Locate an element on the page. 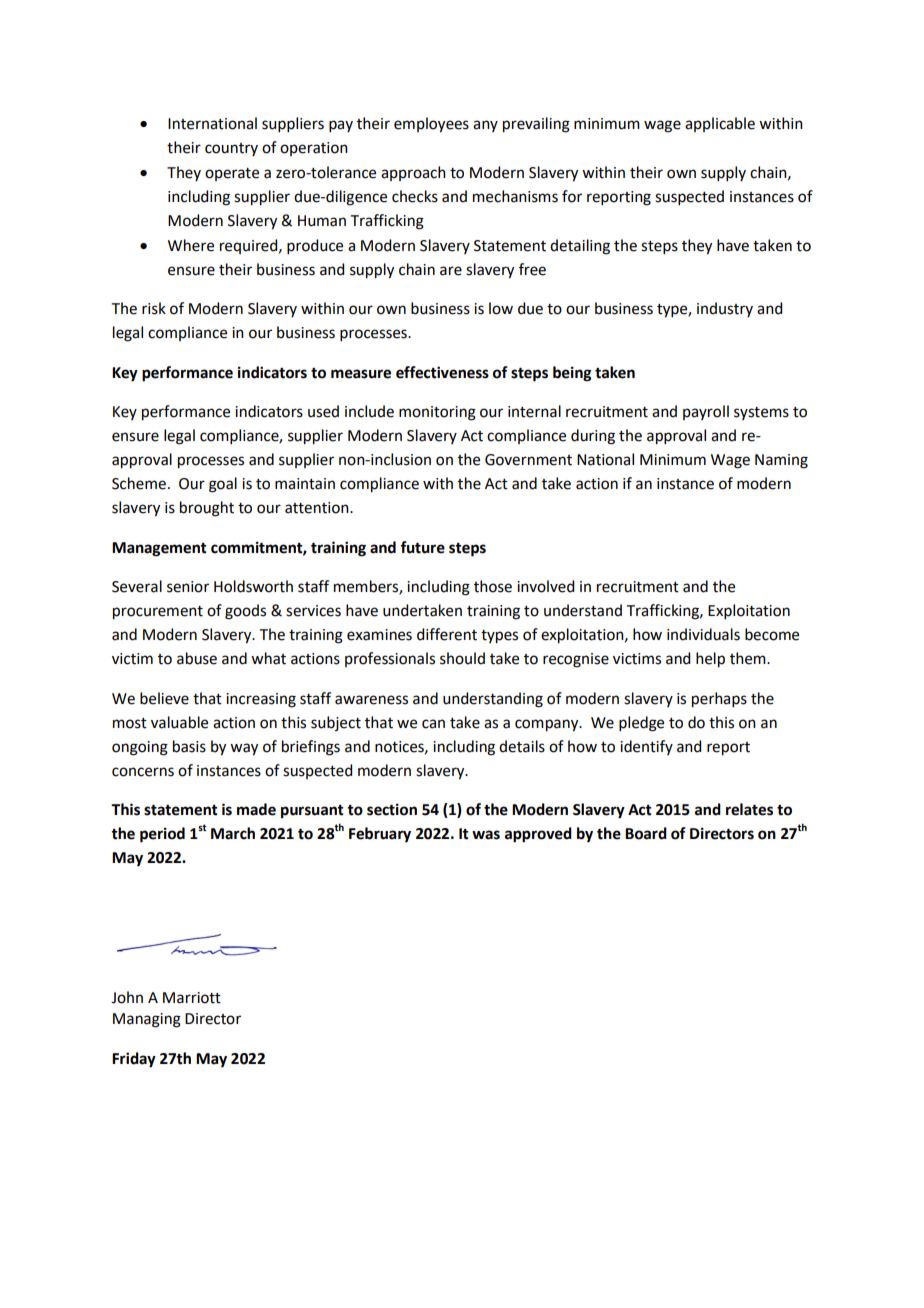 This page has height=1308, width=924. employees is located at coordinates (431, 125).
